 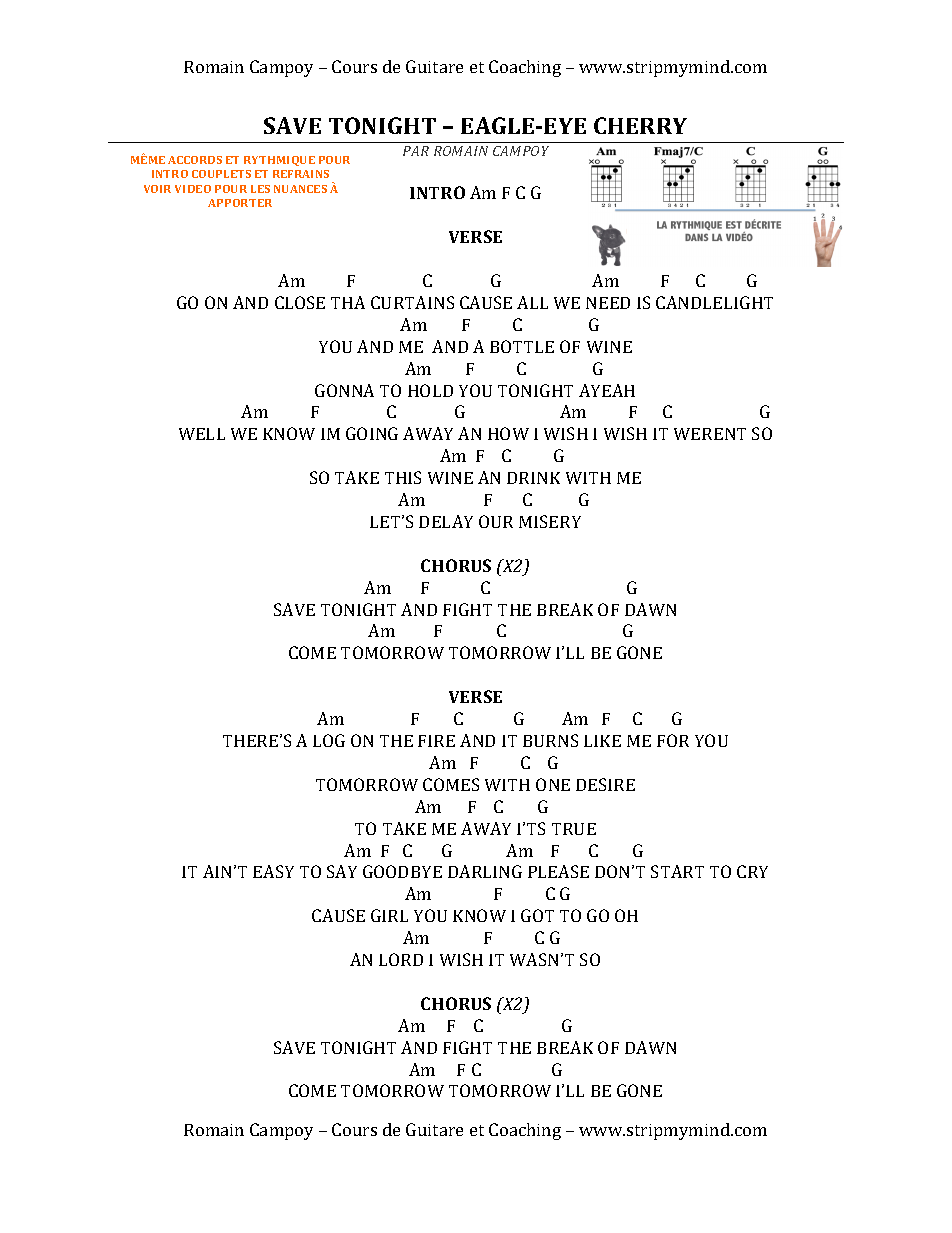 I want to click on WERENT, so click(x=710, y=434).
